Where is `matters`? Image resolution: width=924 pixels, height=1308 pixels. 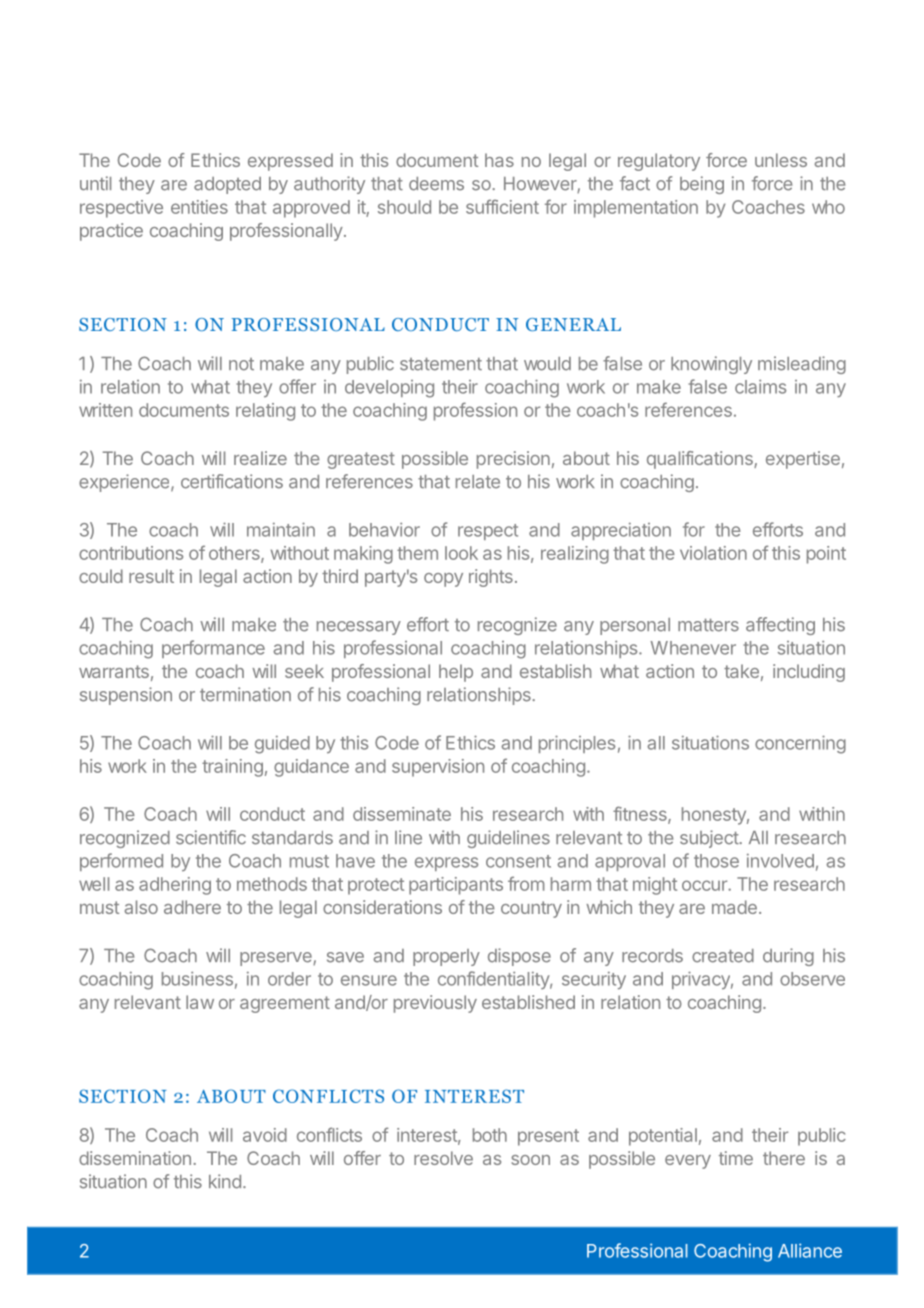 matters is located at coordinates (708, 625).
